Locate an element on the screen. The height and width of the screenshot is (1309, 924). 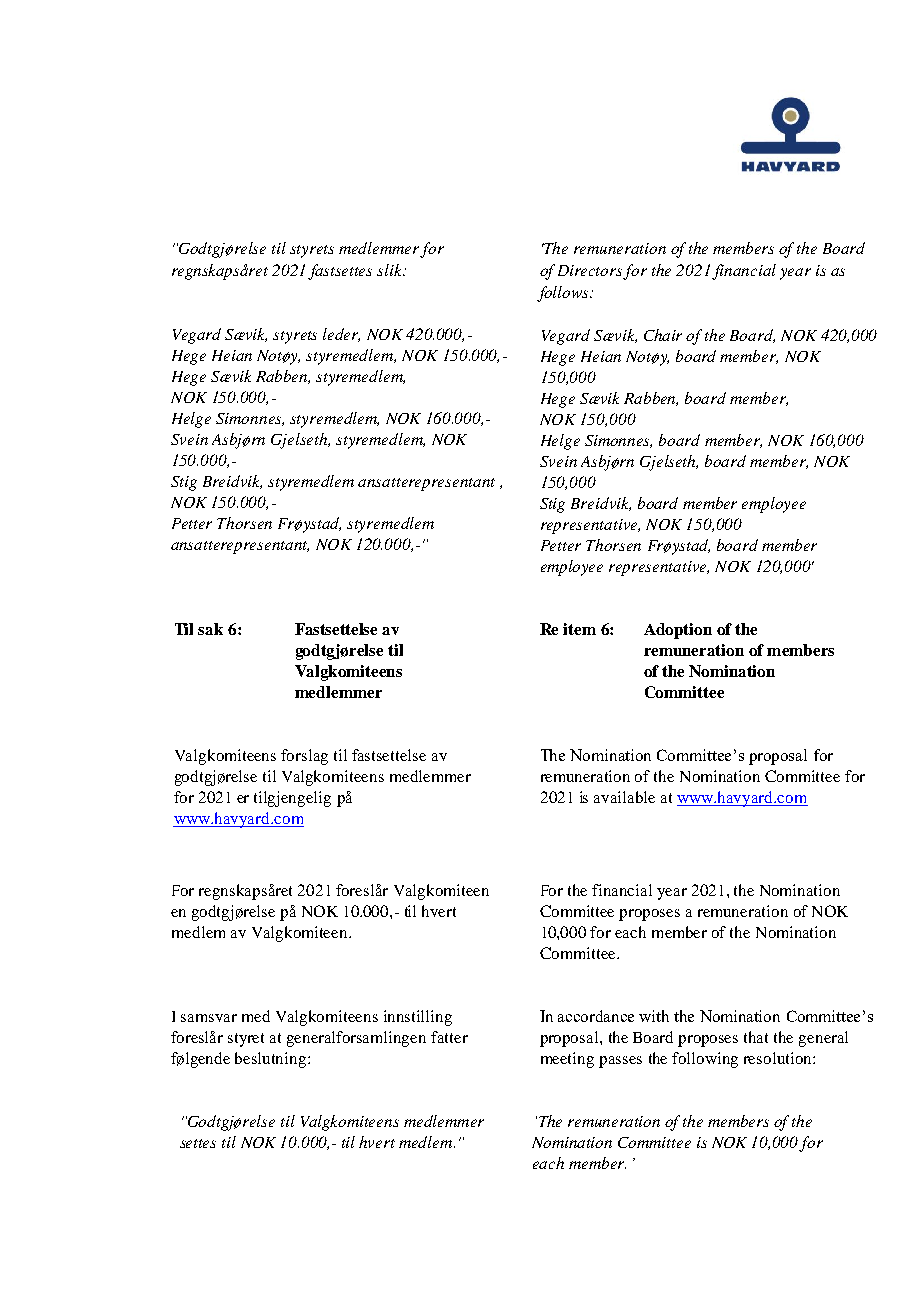
with is located at coordinates (654, 1016).
